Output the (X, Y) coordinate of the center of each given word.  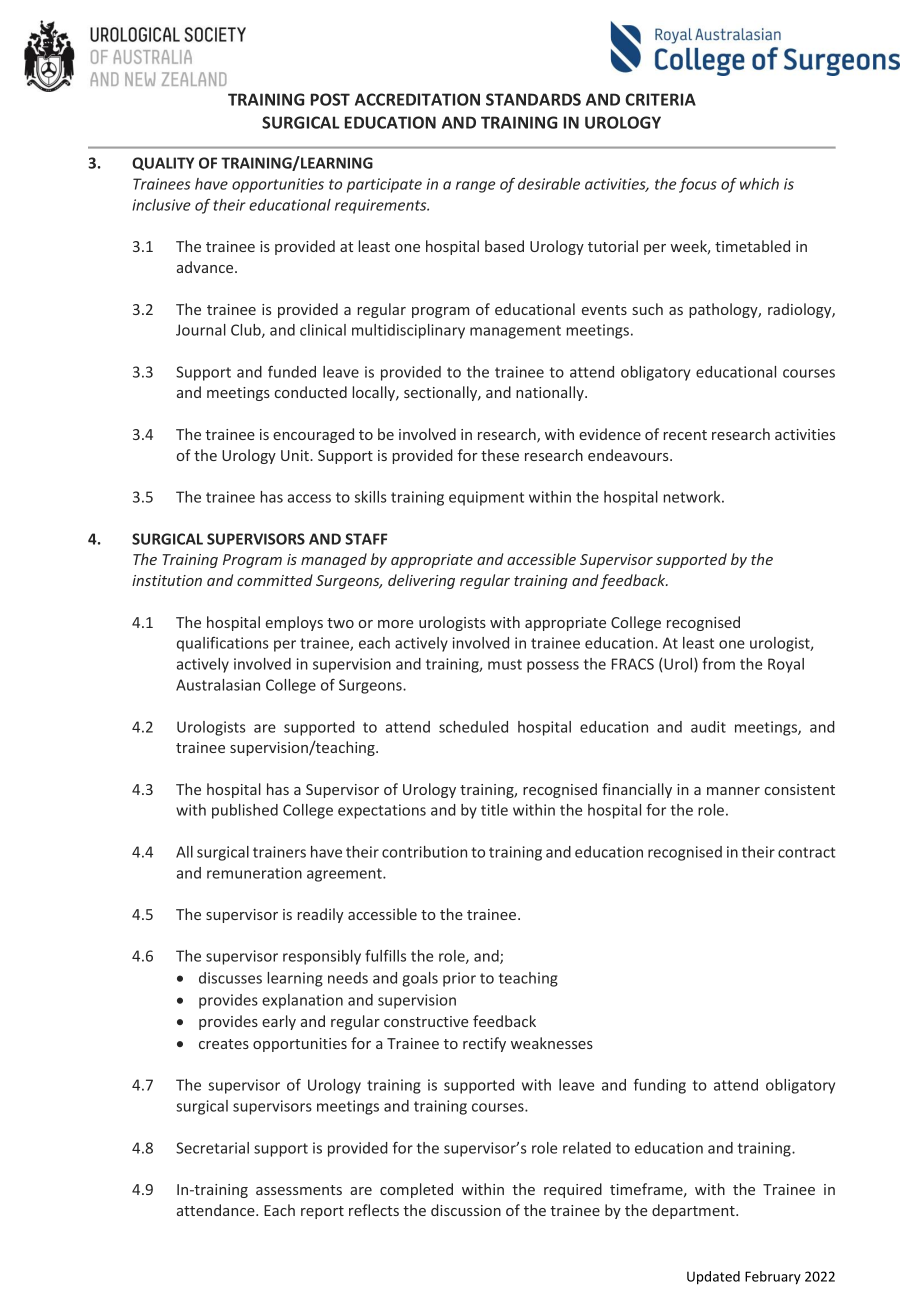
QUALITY (163, 164)
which (759, 184)
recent (685, 435)
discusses (230, 978)
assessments (299, 1190)
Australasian (218, 685)
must (505, 664)
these (500, 455)
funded (292, 372)
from (718, 664)
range (475, 187)
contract (807, 852)
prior (459, 979)
